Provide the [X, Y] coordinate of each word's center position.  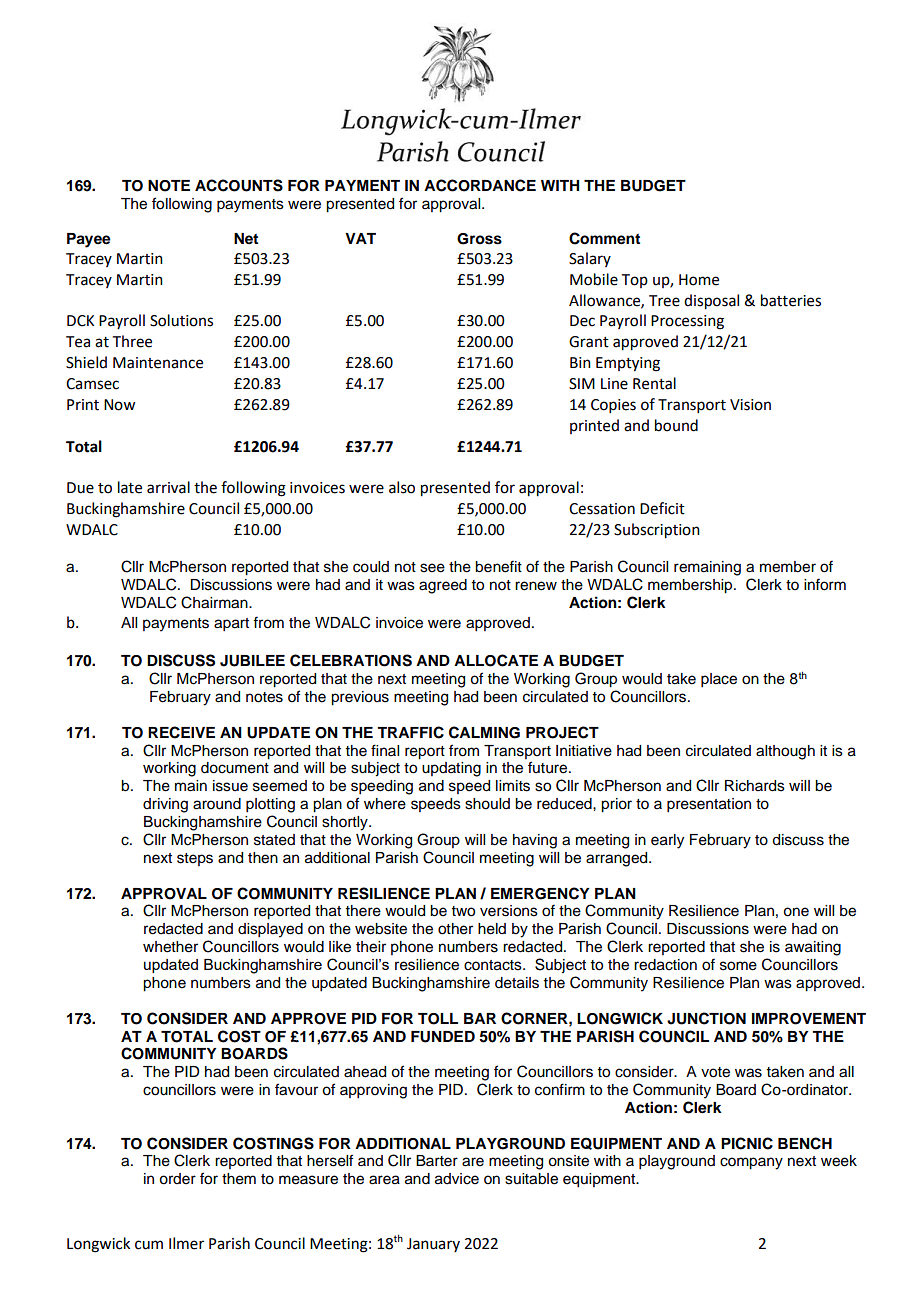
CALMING [484, 732]
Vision [750, 405]
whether [170, 947]
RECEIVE [181, 732]
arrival [168, 487]
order [177, 1179]
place [719, 680]
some [738, 966]
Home [699, 280]
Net [246, 238]
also [402, 487]
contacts [494, 965]
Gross [479, 239]
